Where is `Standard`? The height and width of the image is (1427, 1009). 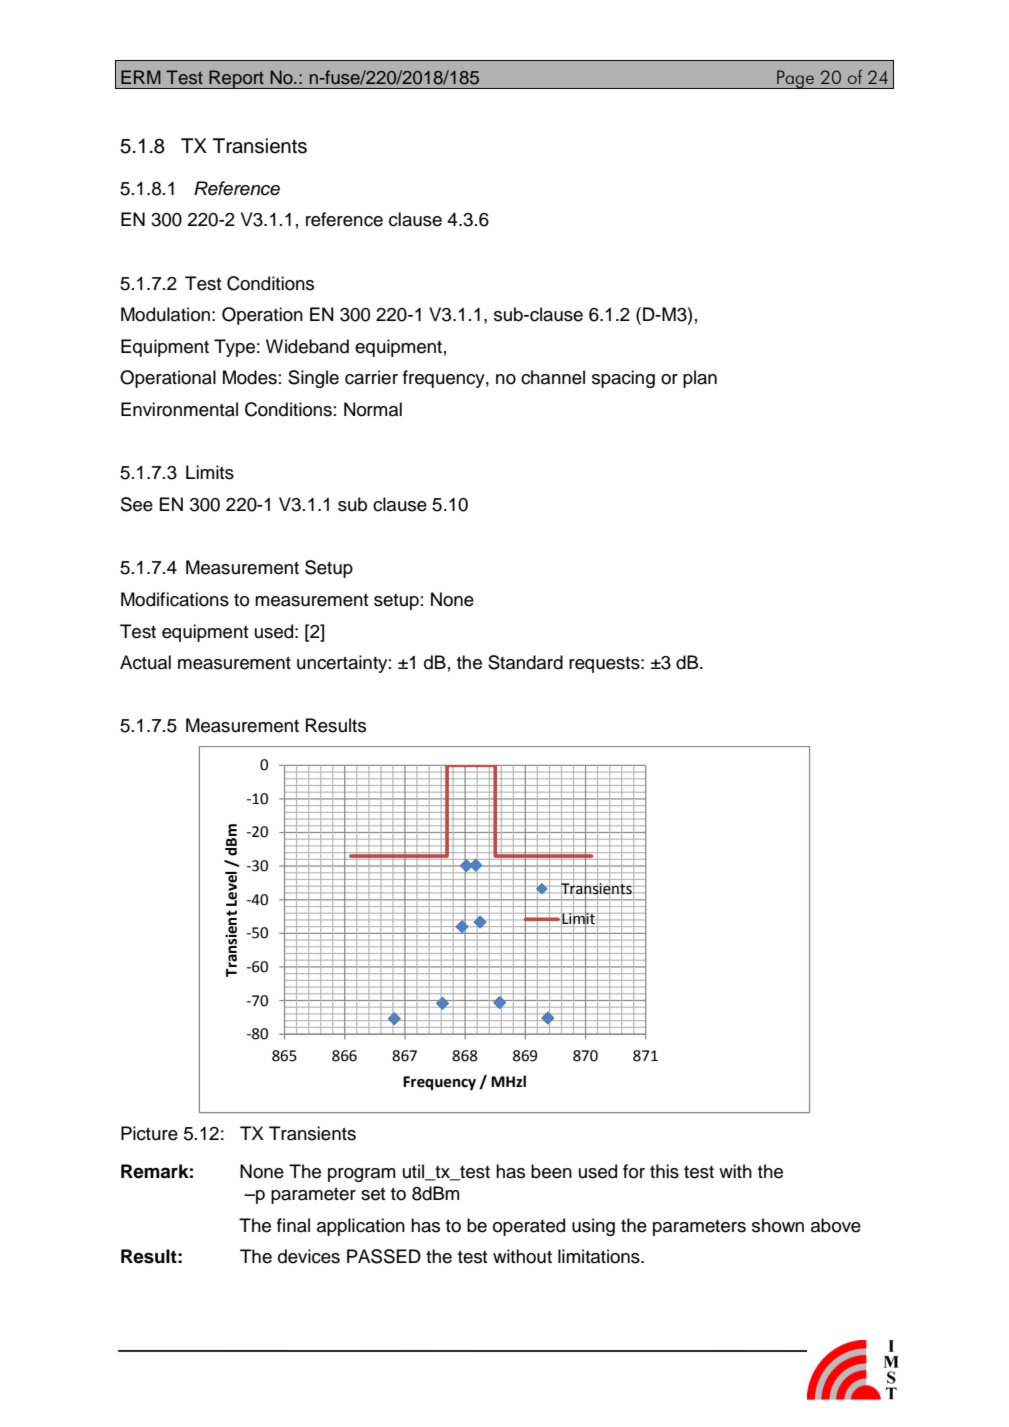 Standard is located at coordinates (525, 662).
